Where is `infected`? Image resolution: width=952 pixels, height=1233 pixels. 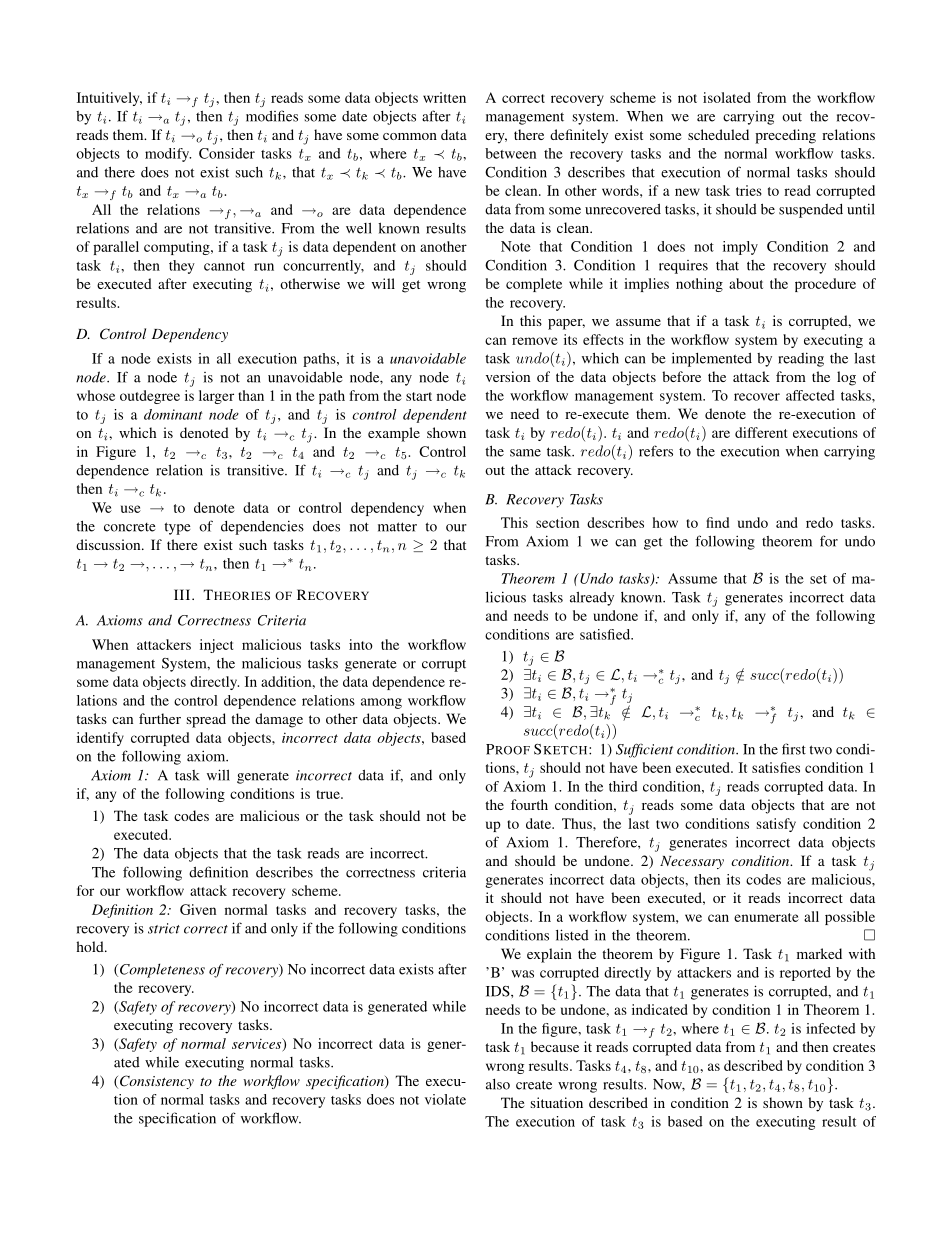 infected is located at coordinates (831, 1028).
